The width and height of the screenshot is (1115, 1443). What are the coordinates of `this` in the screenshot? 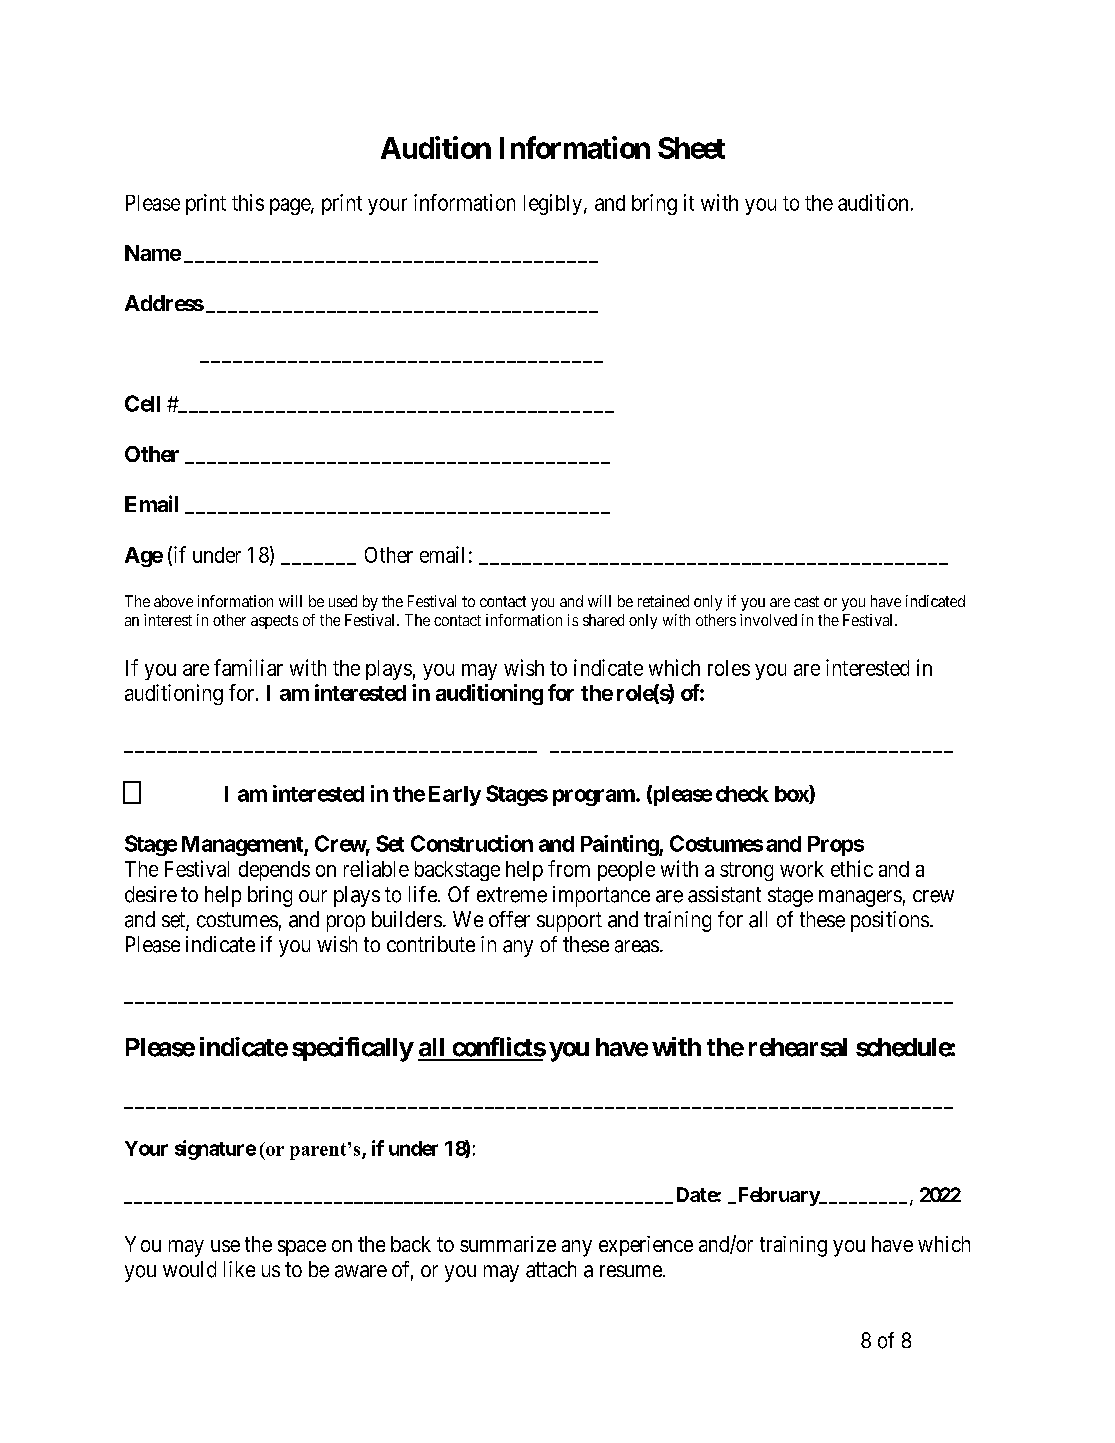 It's located at (248, 202).
